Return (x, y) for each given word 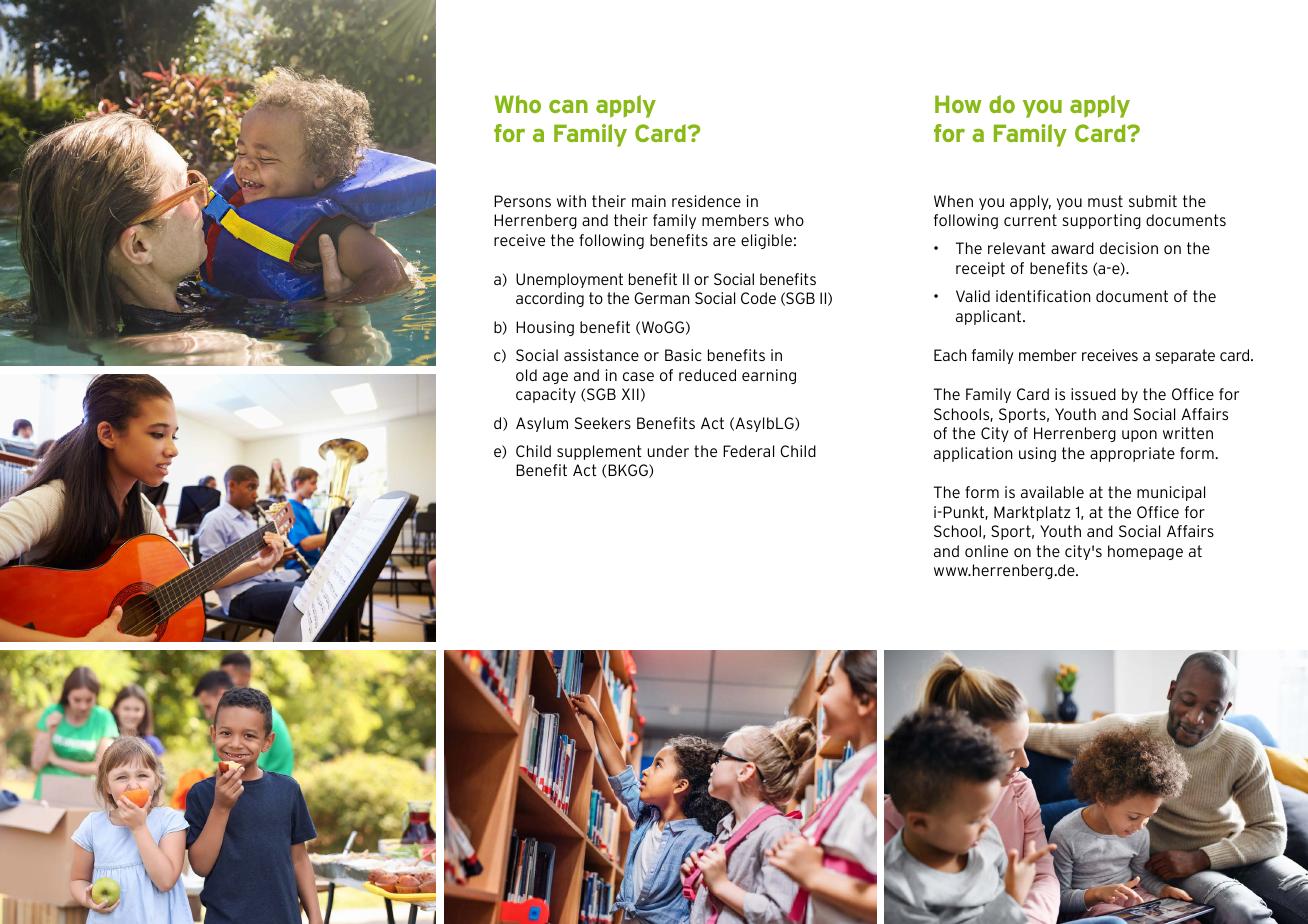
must (1105, 201)
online (986, 551)
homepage (1145, 552)
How (958, 104)
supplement (599, 452)
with (571, 201)
